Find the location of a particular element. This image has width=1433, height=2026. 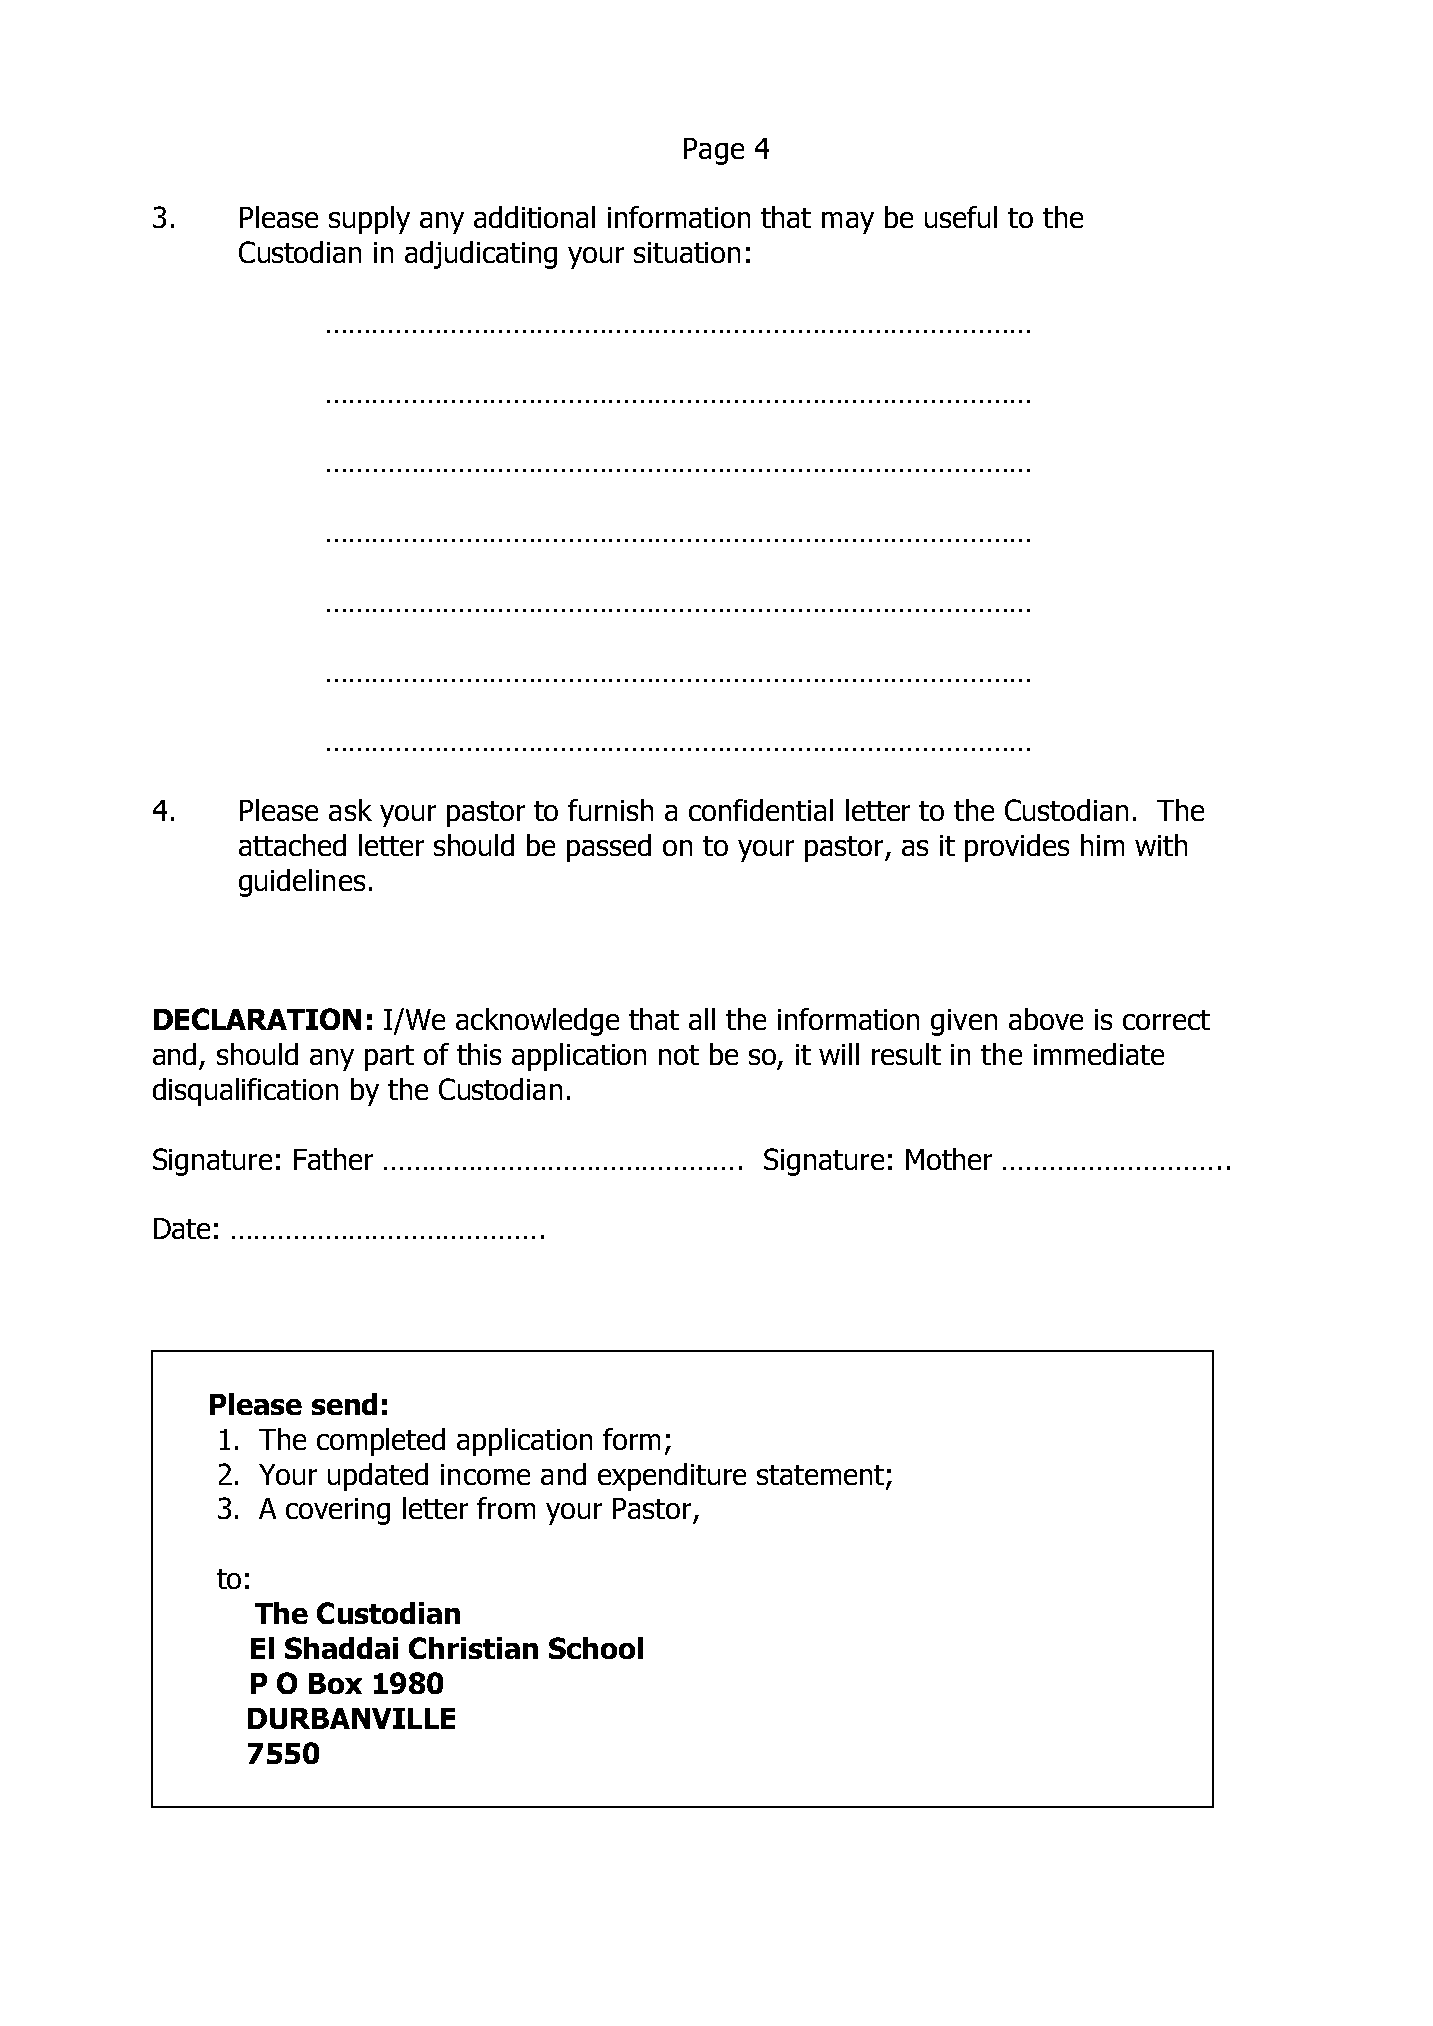

School is located at coordinates (596, 1648).
